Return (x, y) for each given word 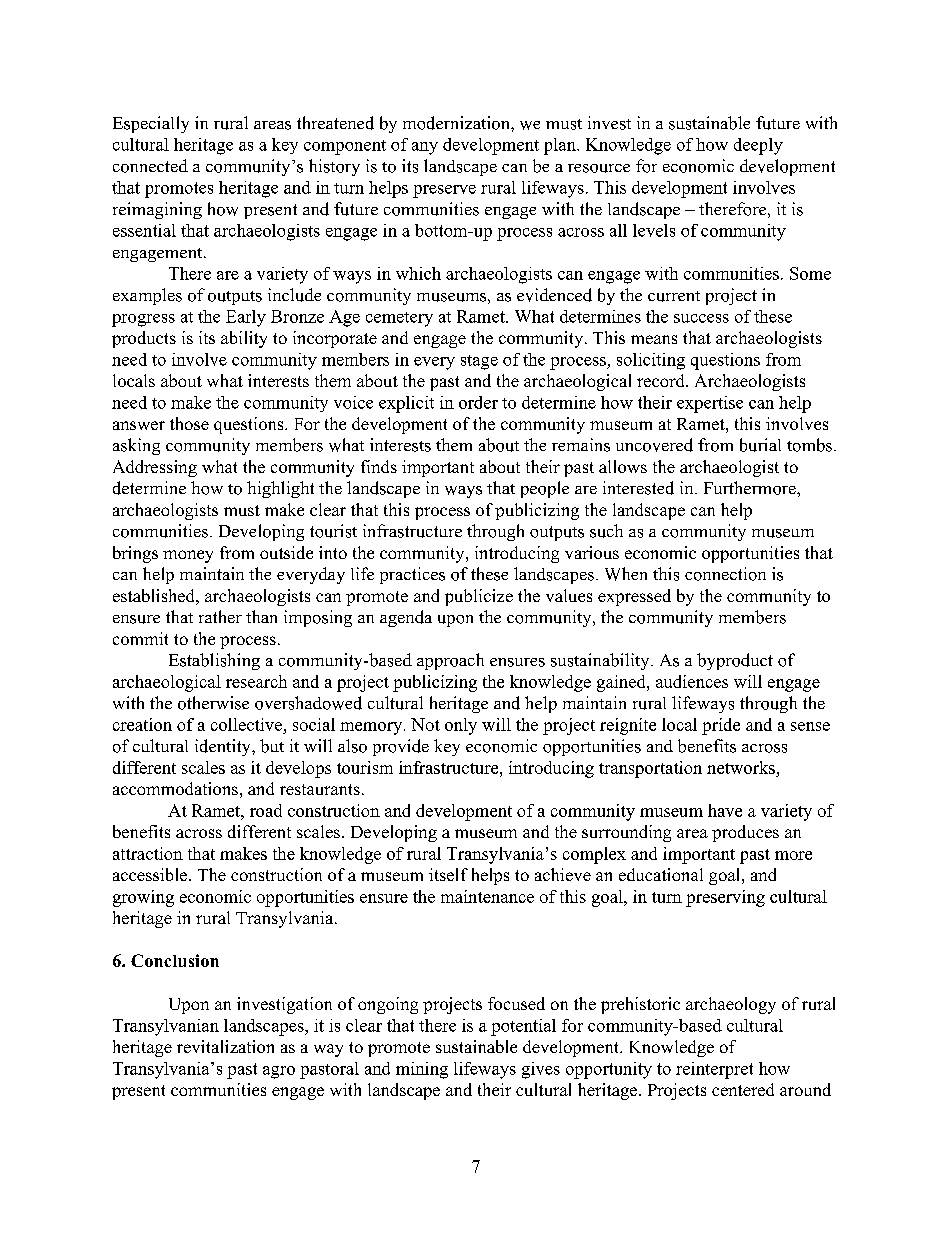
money (188, 556)
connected (150, 166)
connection (725, 574)
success (701, 318)
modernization (457, 123)
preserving (725, 898)
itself (448, 874)
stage (479, 362)
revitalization (225, 1046)
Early (246, 318)
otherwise (213, 703)
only (461, 726)
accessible (151, 874)
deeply (758, 146)
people (545, 489)
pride (721, 726)
